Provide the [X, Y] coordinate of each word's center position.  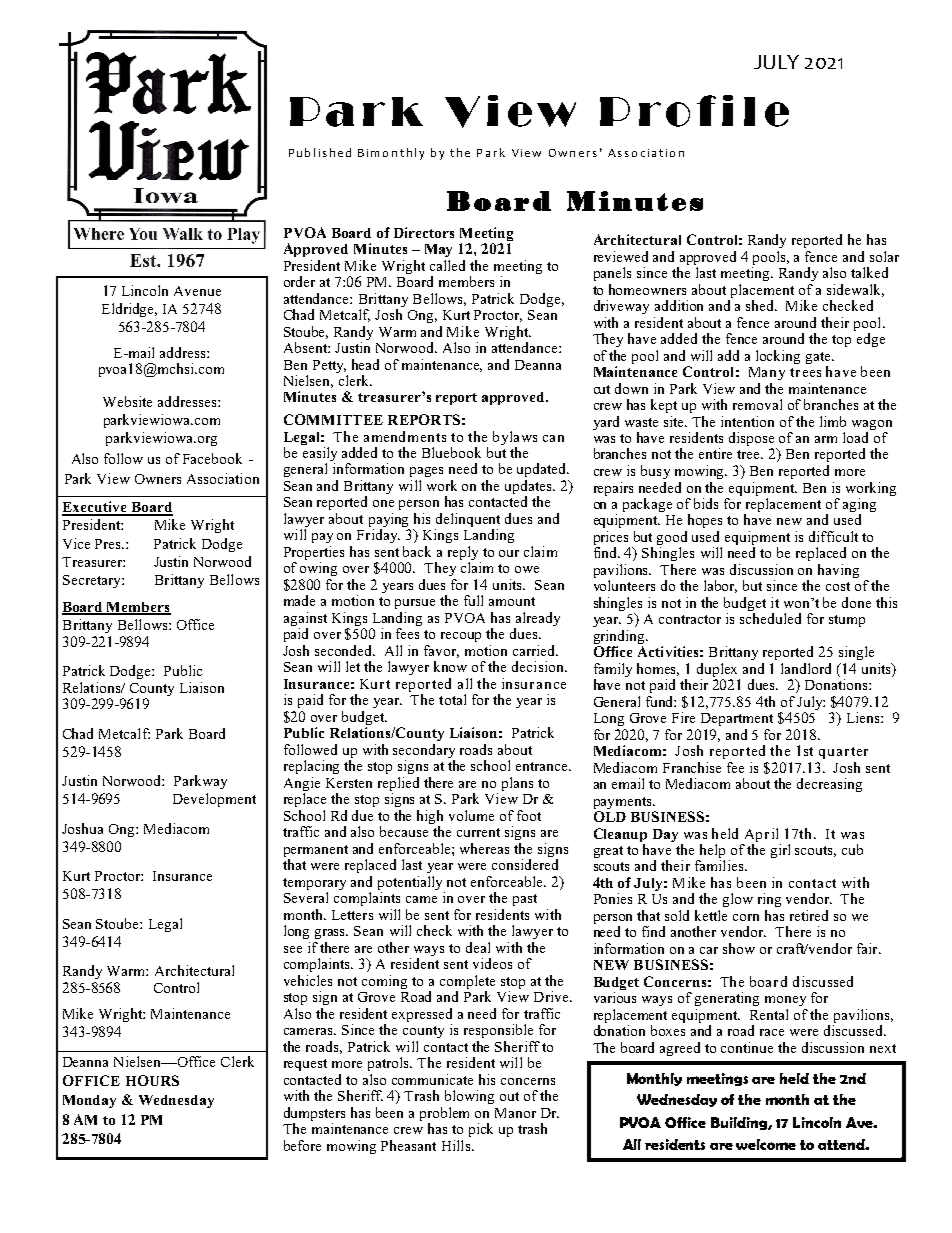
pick [481, 1130]
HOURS [152, 1080]
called [447, 265]
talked [869, 272]
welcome [766, 1144]
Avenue [197, 291]
